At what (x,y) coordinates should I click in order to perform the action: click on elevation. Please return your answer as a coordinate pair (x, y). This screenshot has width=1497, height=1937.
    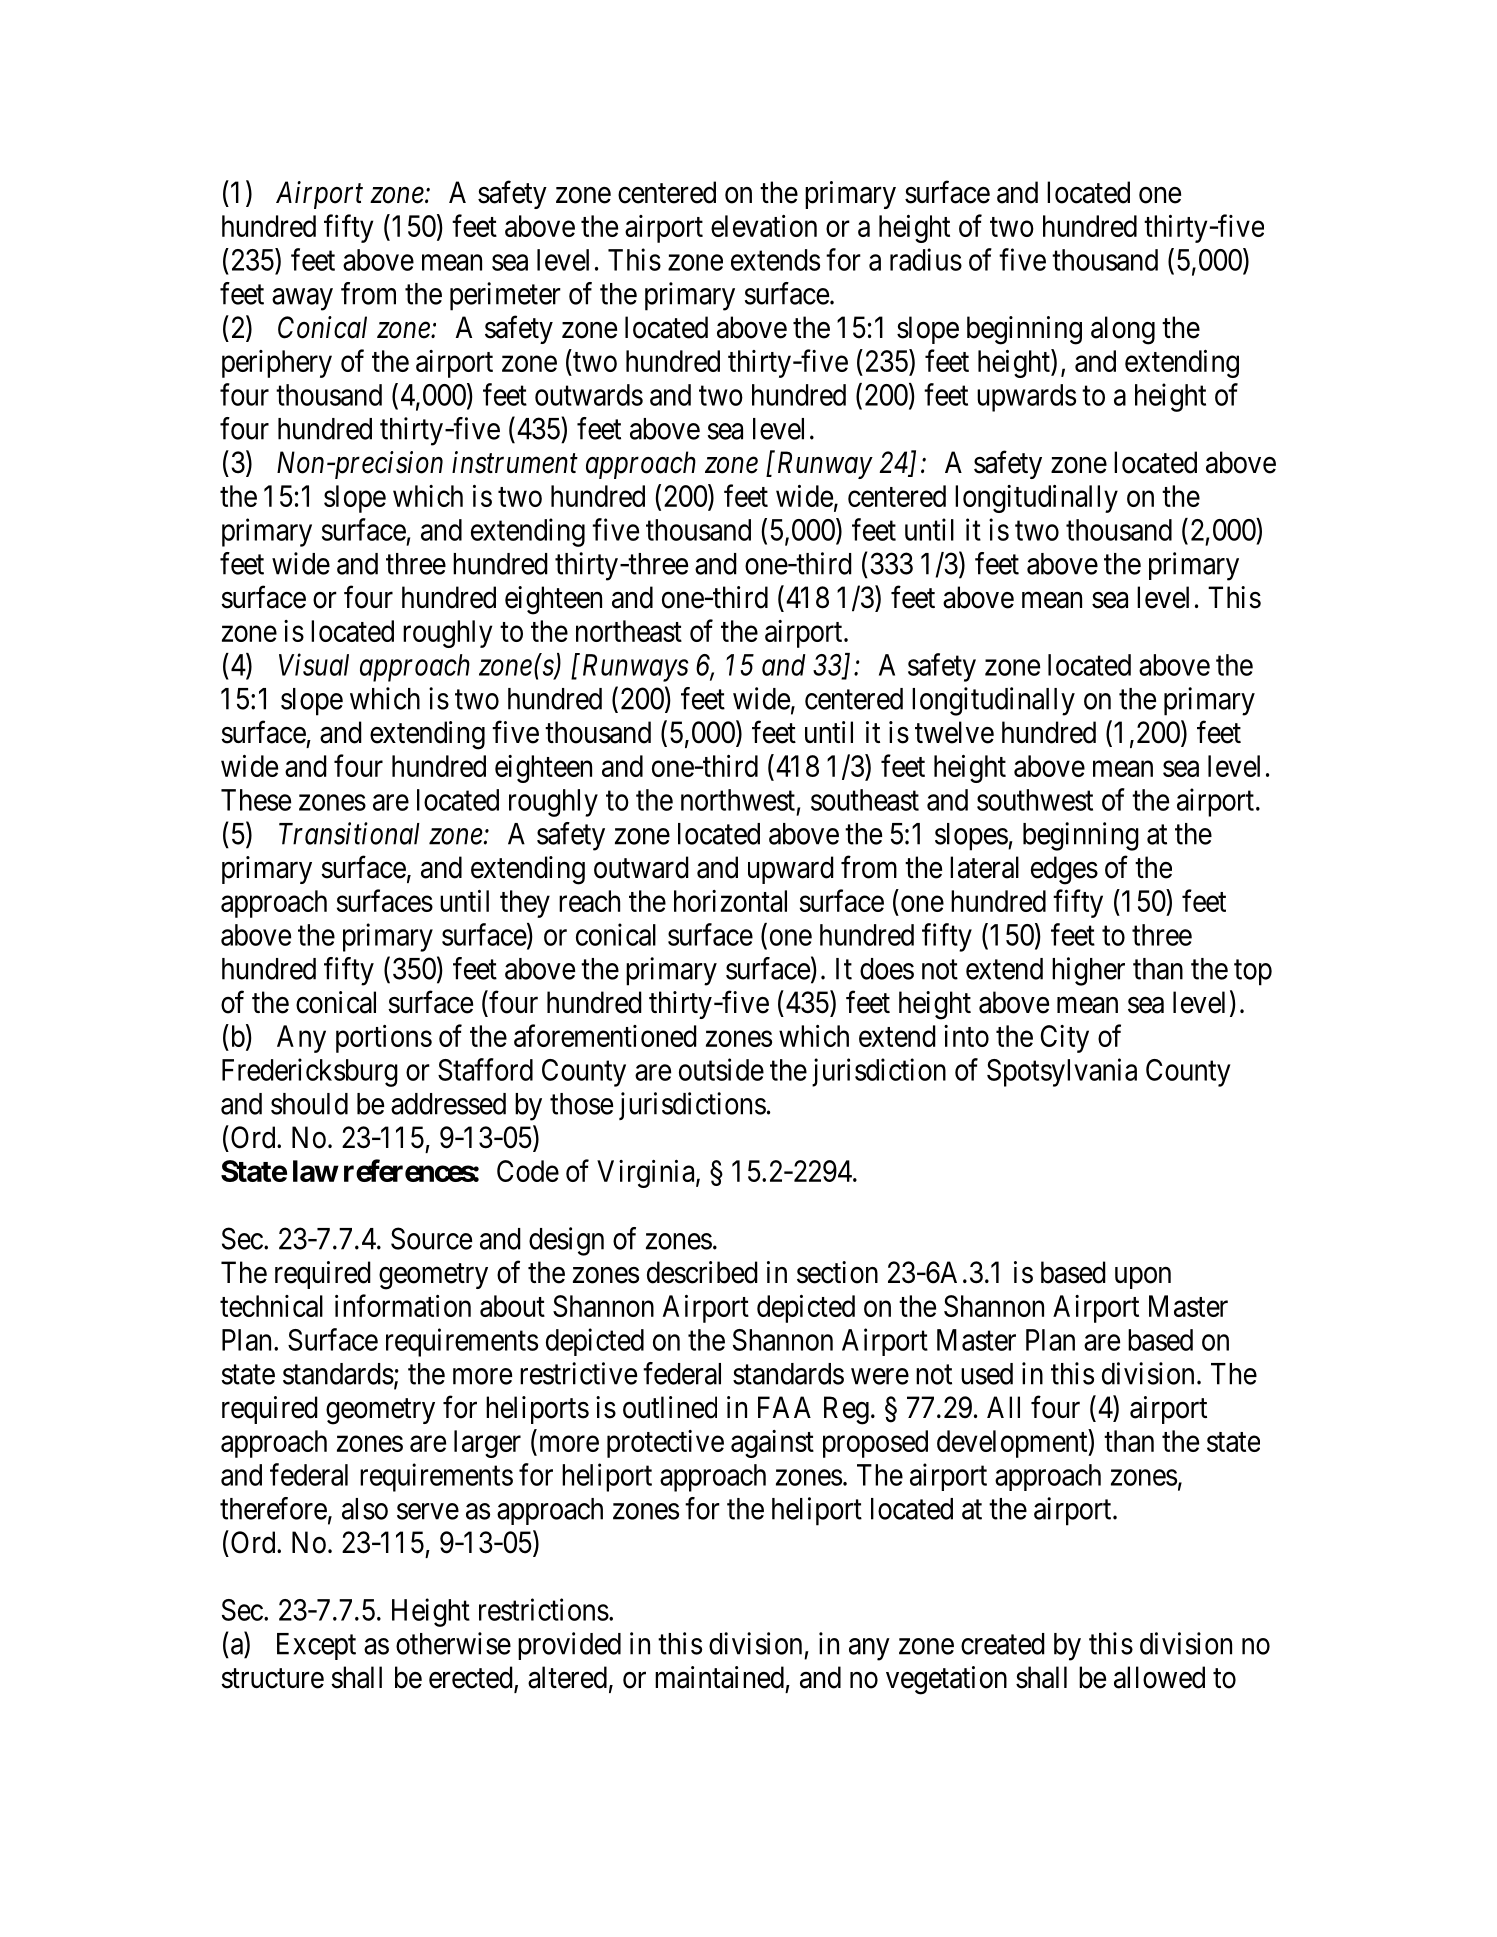
    Looking at the image, I should click on (764, 226).
